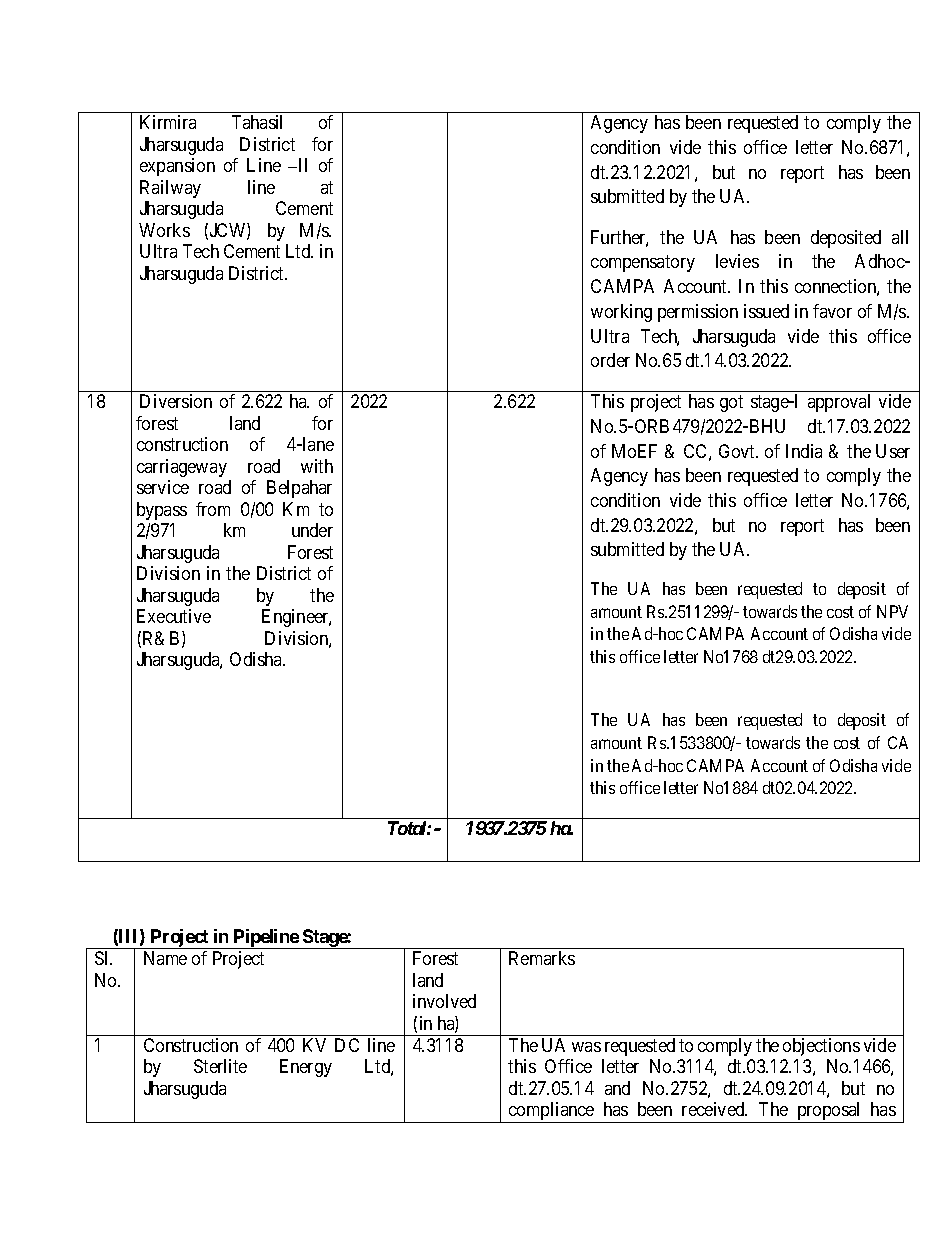 This screenshot has height=1233, width=952. What do you see at coordinates (306, 1068) in the screenshot?
I see `Energy` at bounding box center [306, 1068].
